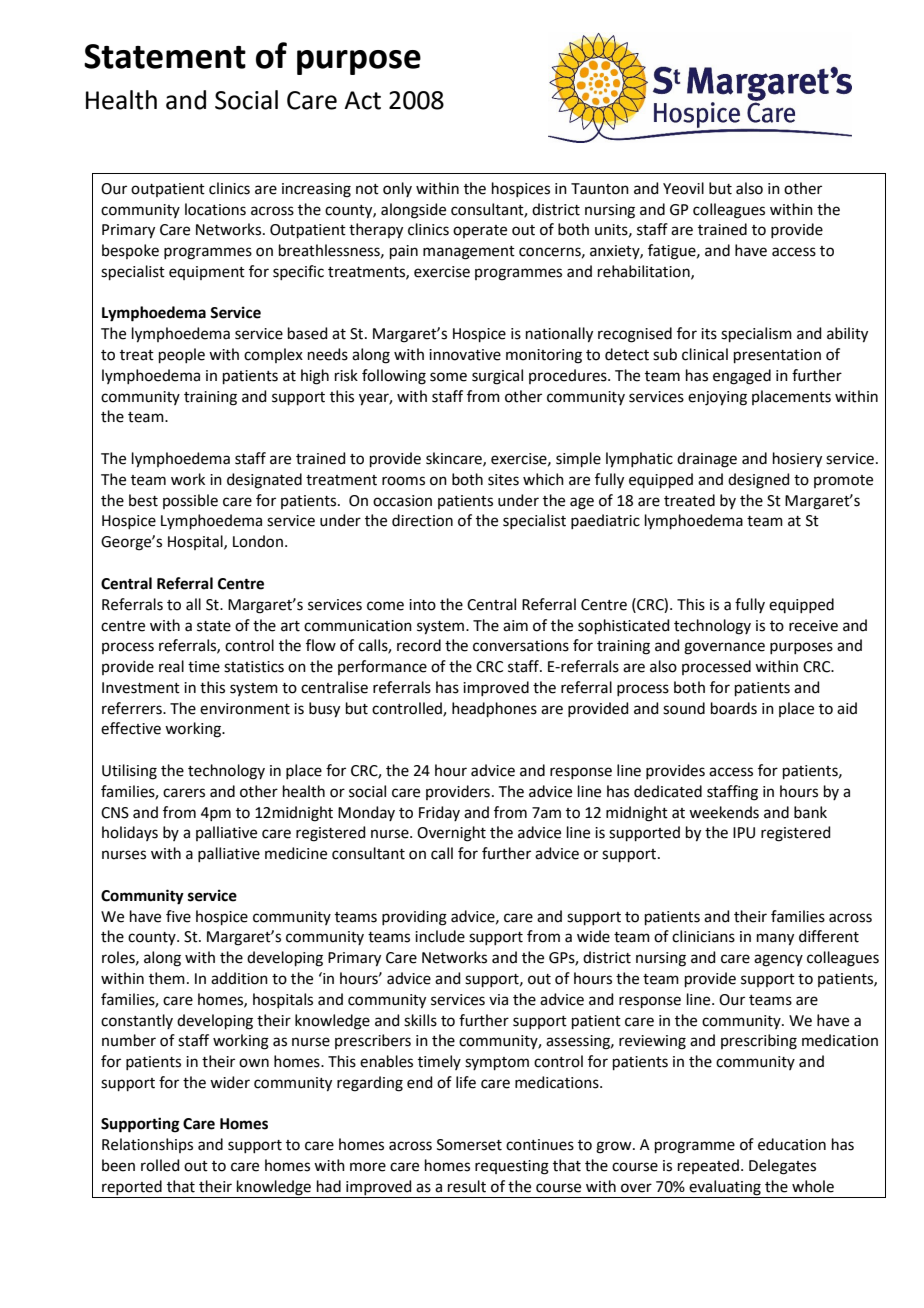 Image resolution: width=924 pixels, height=1308 pixels. What do you see at coordinates (147, 1145) in the screenshot?
I see `Relationships` at bounding box center [147, 1145].
